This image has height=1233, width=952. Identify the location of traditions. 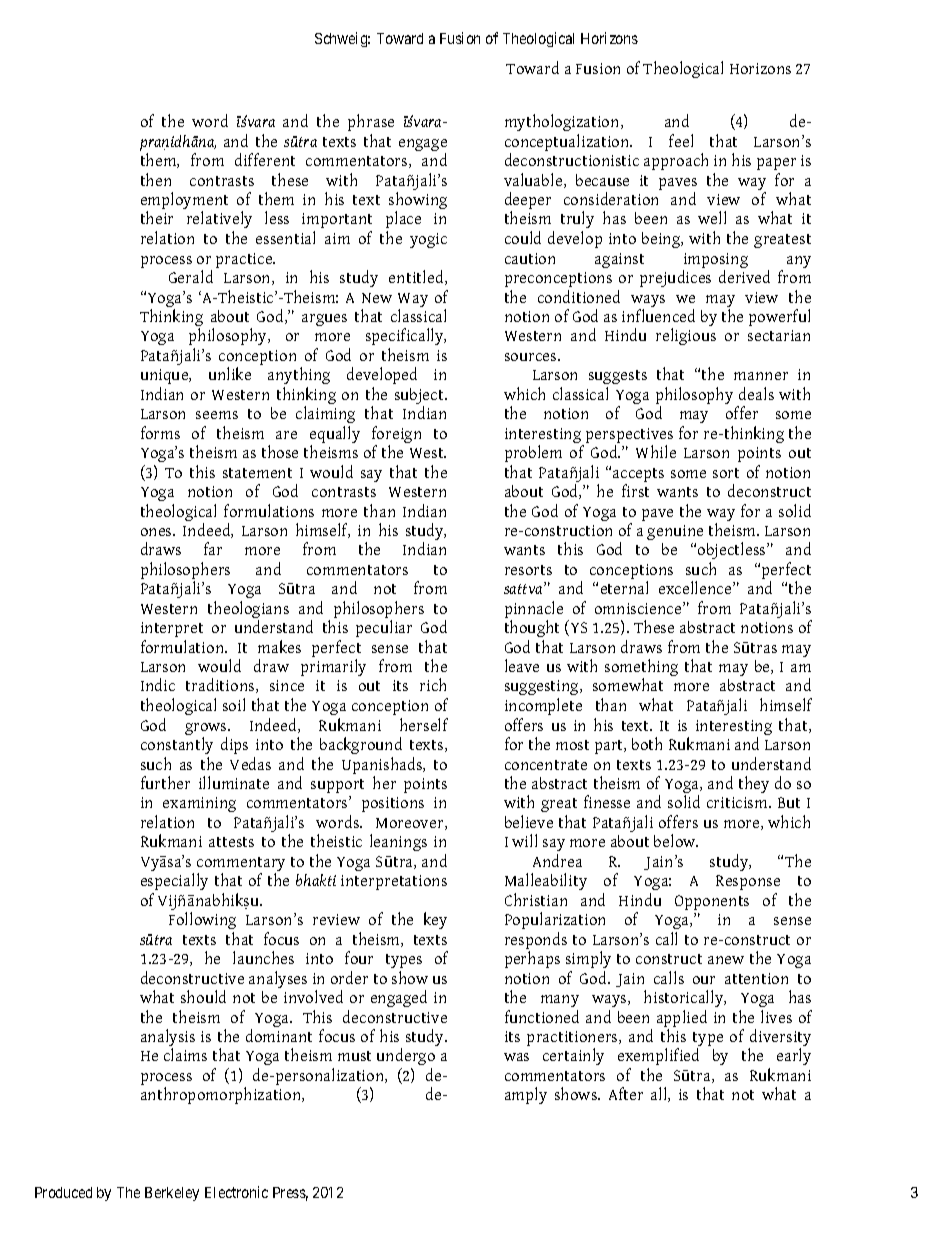
(221, 685).
